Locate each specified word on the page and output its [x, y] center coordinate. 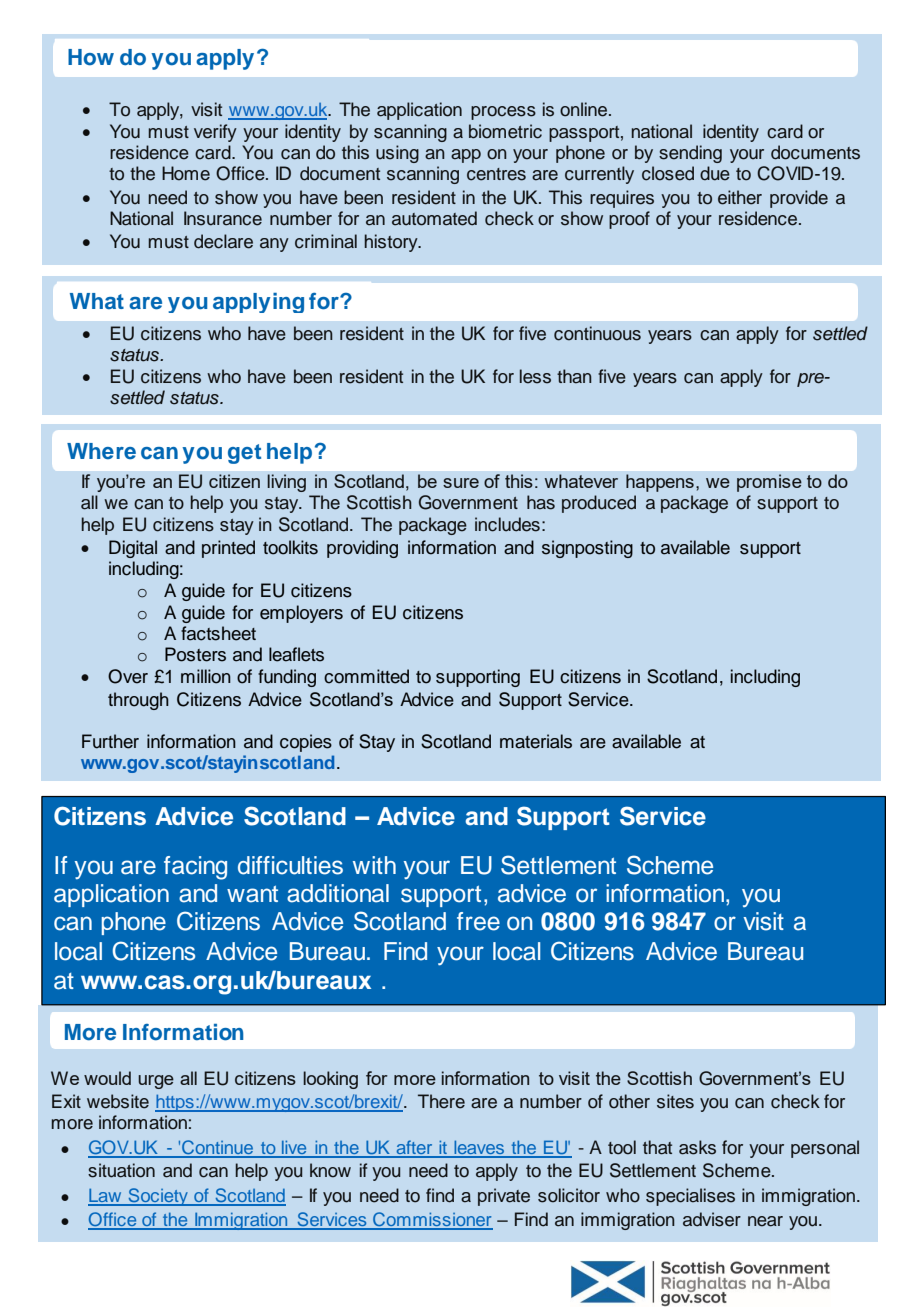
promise [769, 483]
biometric [505, 131]
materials [536, 741]
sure [461, 483]
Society [158, 1197]
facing [195, 868]
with [374, 865]
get [244, 454]
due [715, 173]
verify [215, 133]
